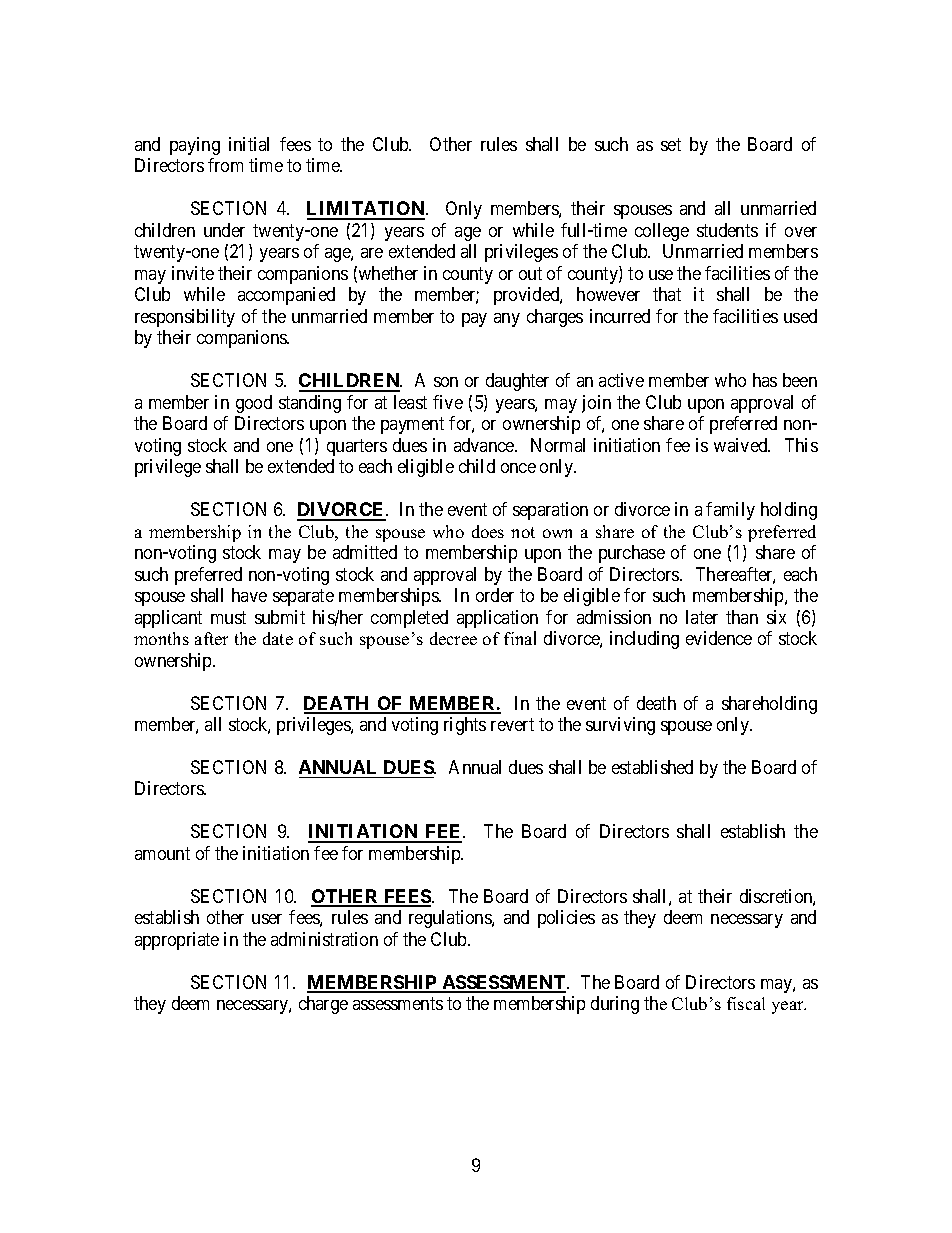 The width and height of the page is (952, 1233). Describe the element at coordinates (451, 919) in the page. I see `regulations` at that location.
